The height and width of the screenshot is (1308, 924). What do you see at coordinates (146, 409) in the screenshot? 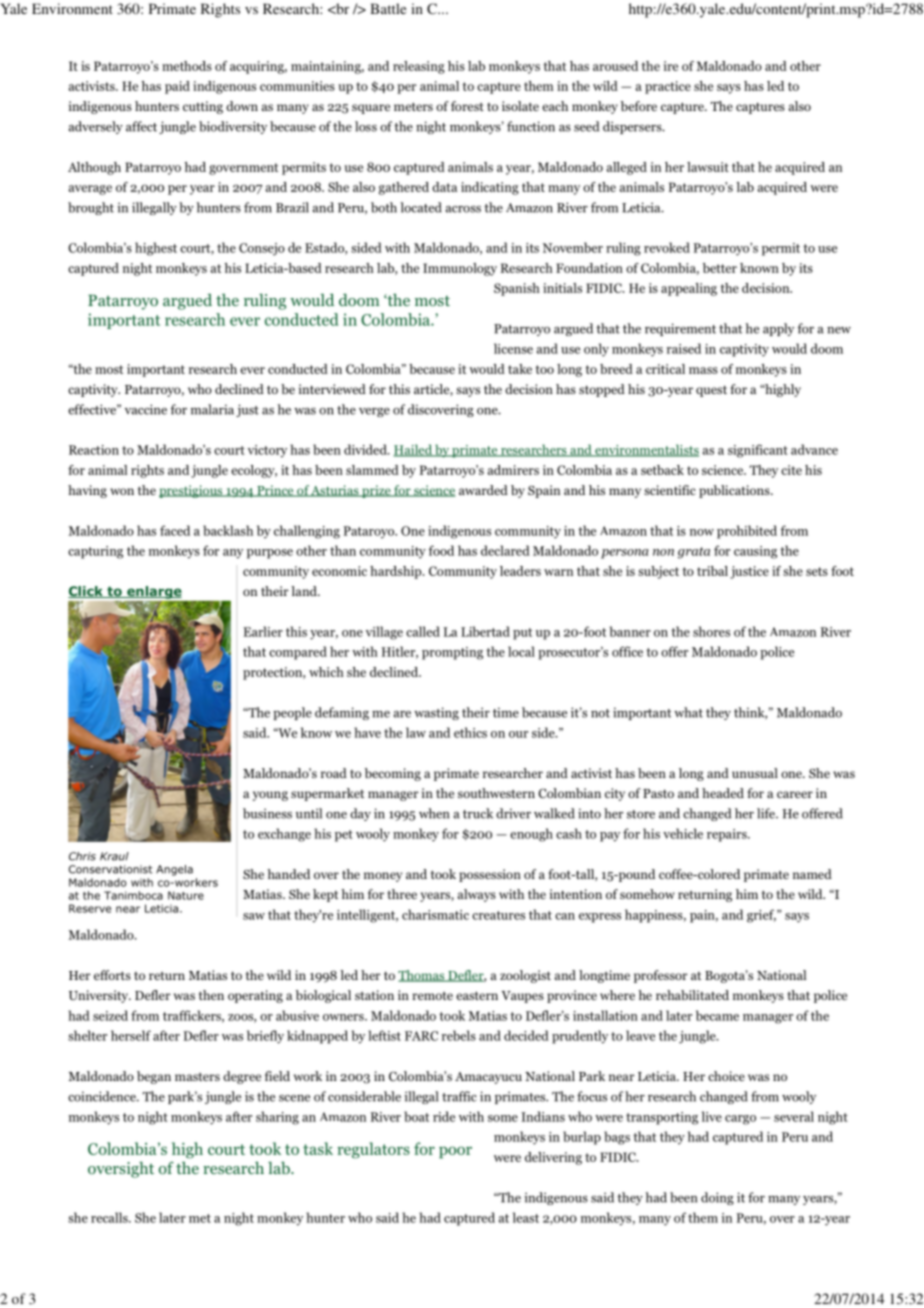
I see `vaccine` at bounding box center [146, 409].
